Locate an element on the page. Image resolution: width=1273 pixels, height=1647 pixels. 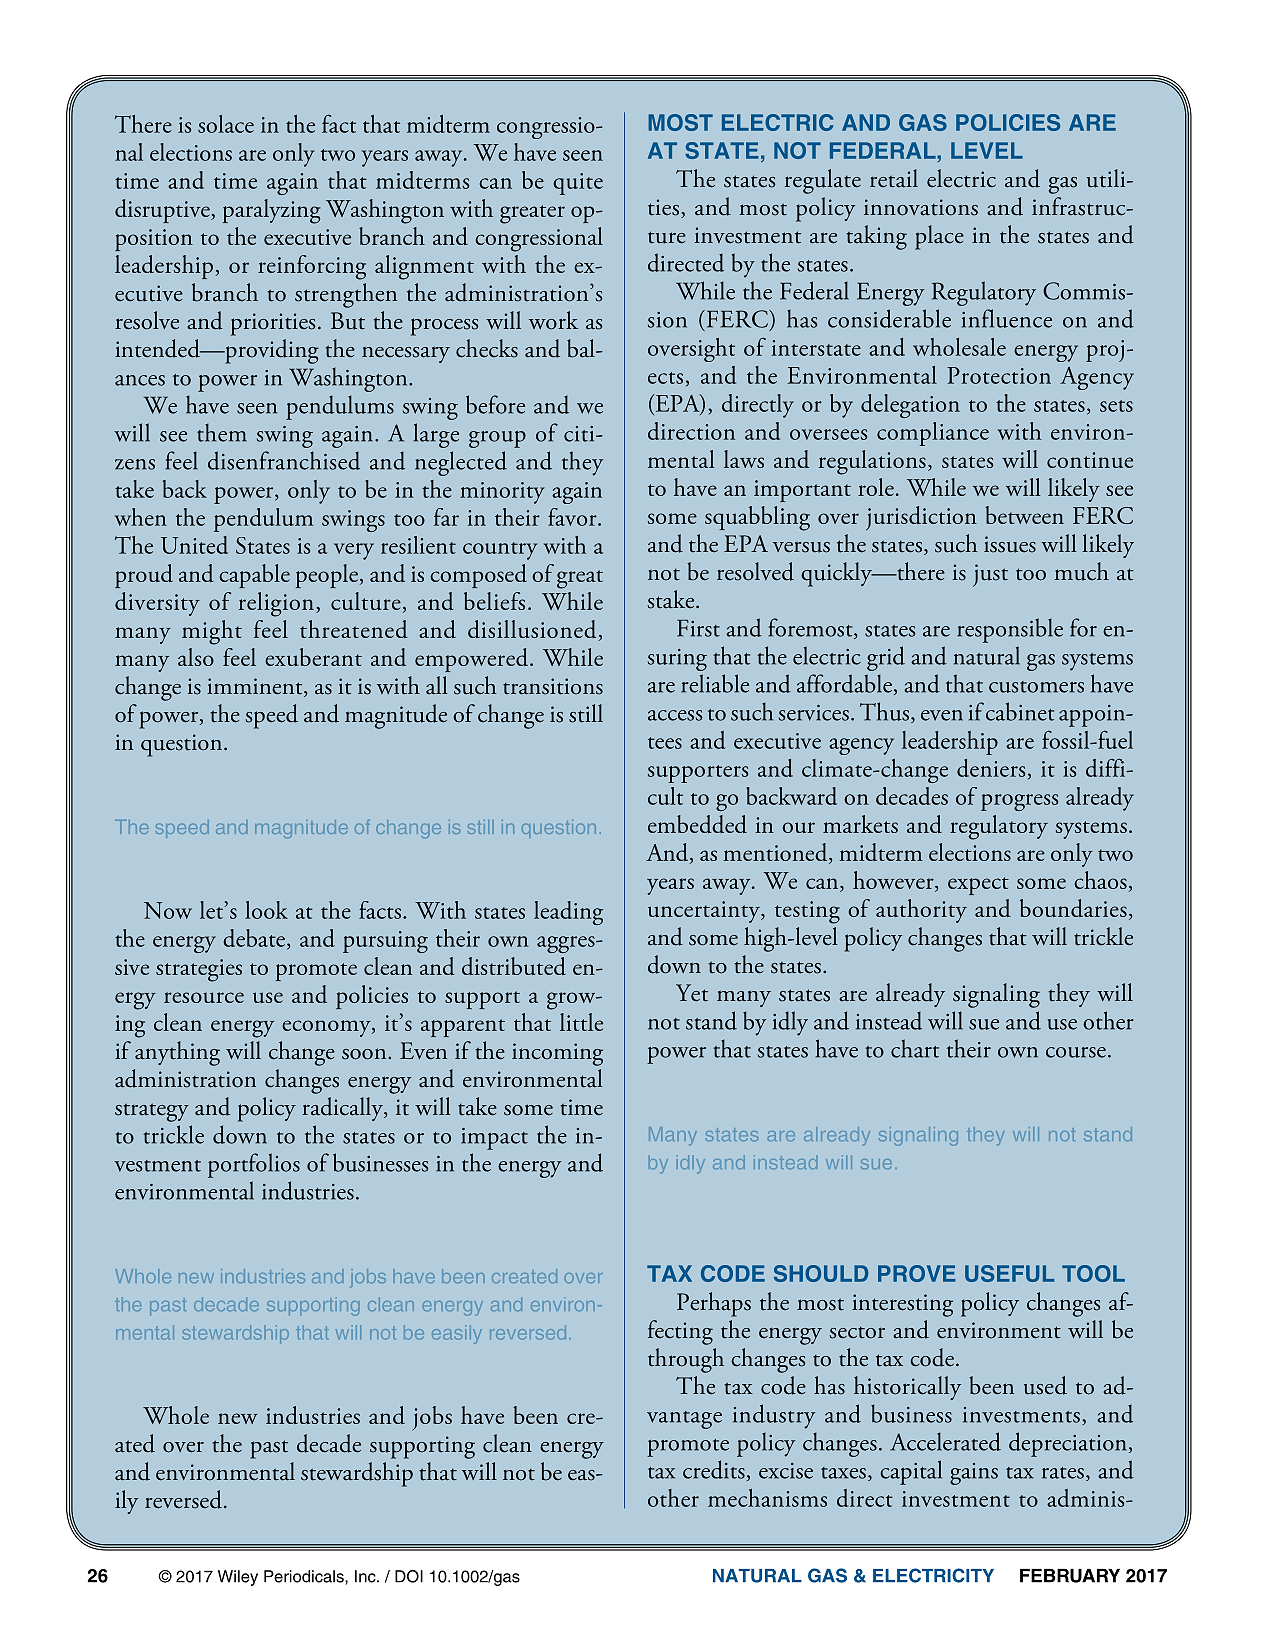
expect is located at coordinates (978, 886).
